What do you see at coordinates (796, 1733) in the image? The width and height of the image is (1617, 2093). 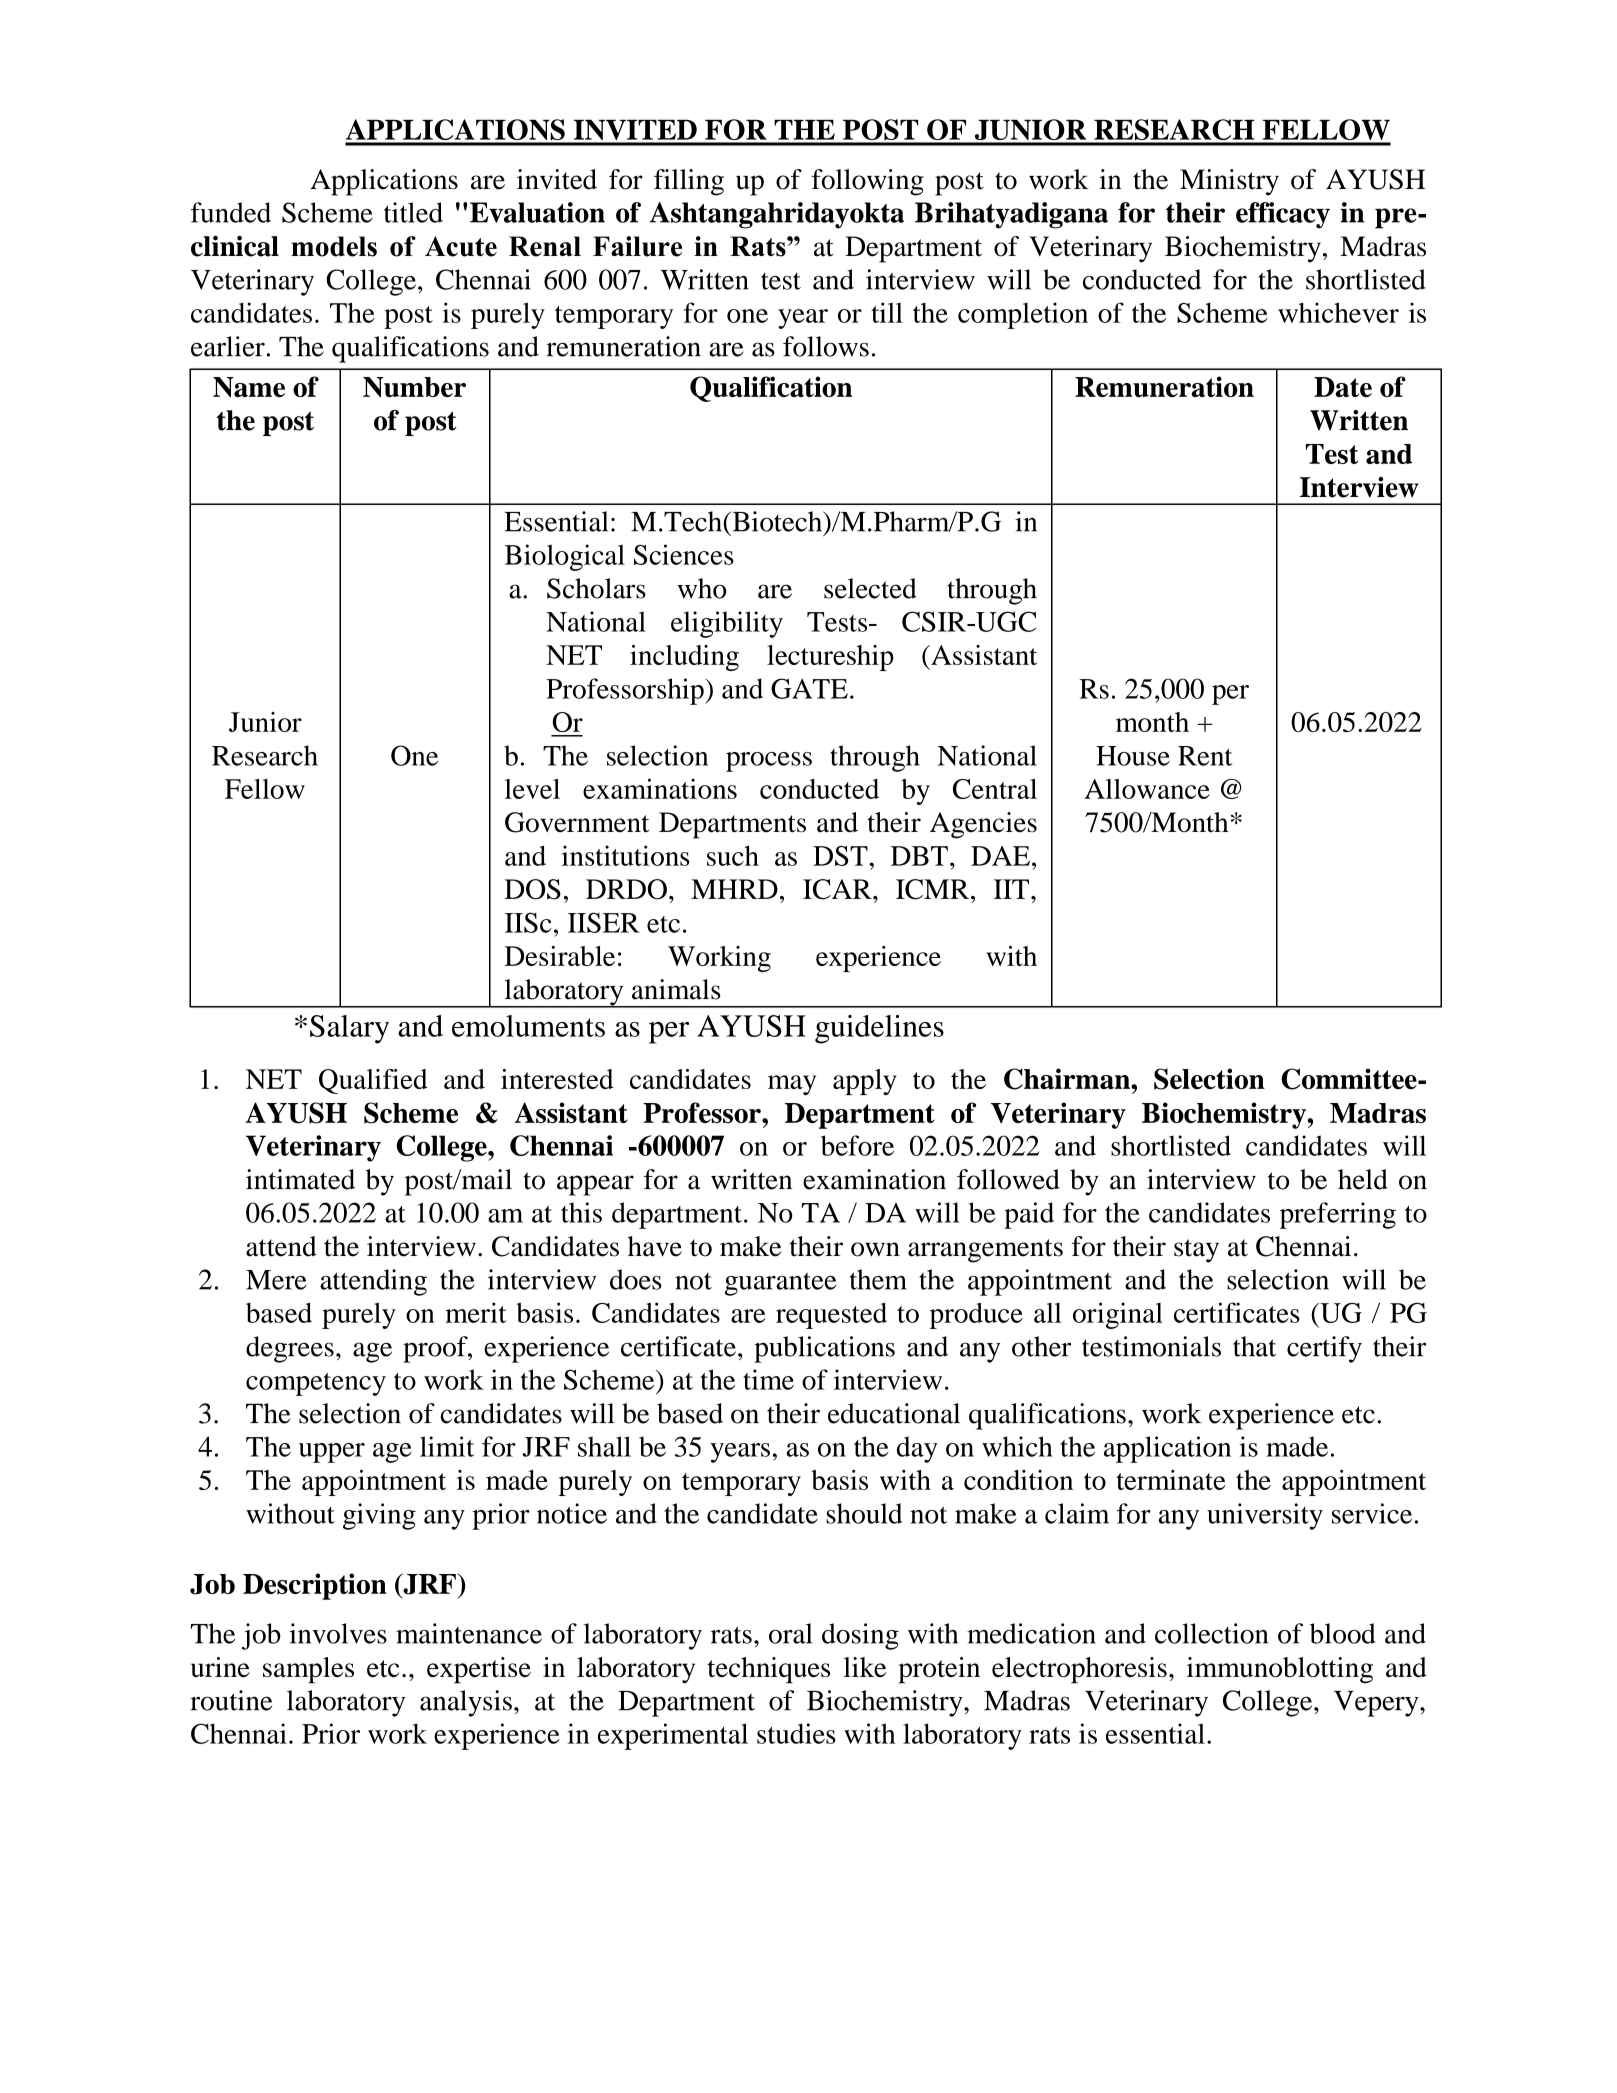 I see `studies` at bounding box center [796, 1733].
